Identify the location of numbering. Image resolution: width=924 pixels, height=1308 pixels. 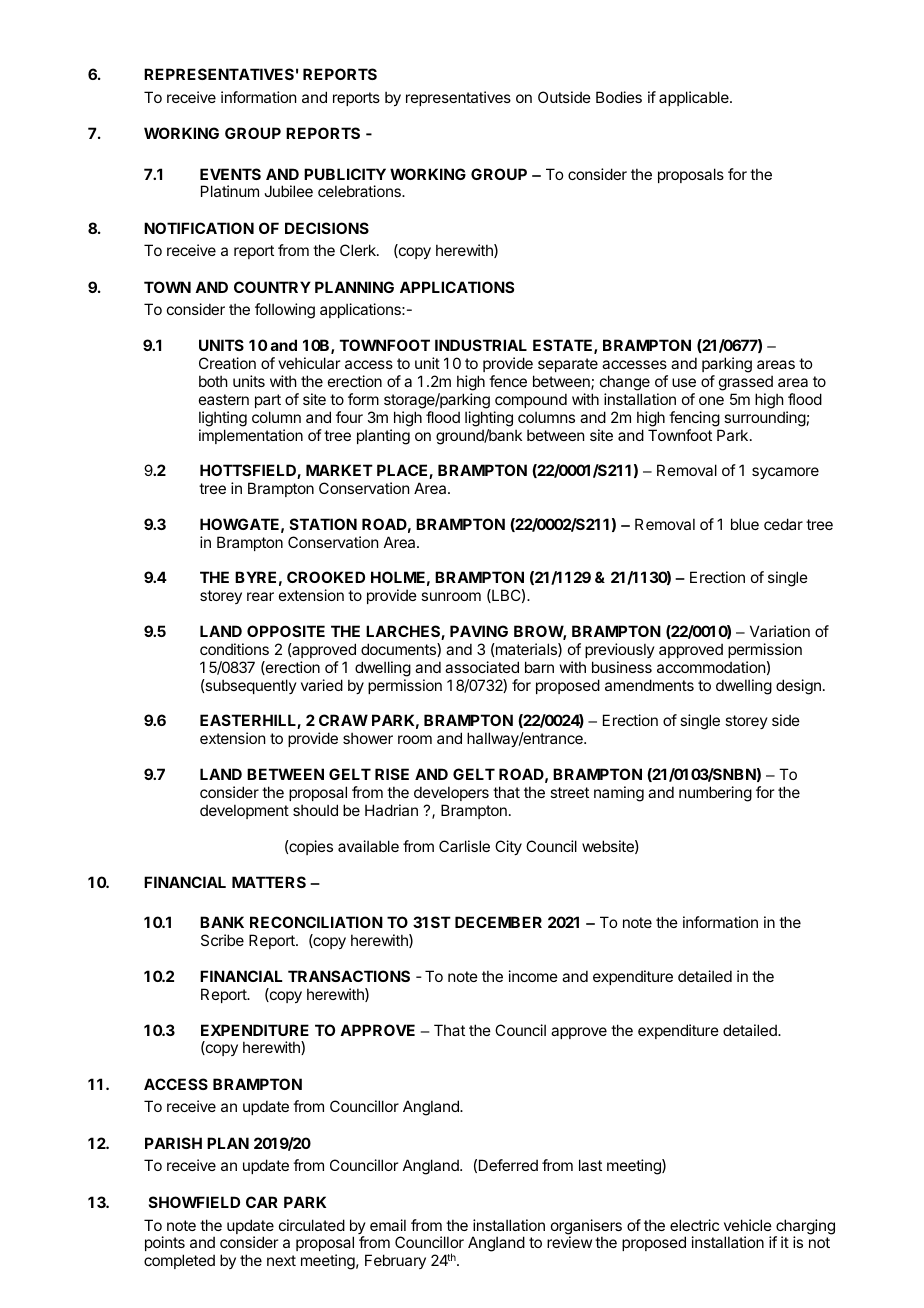
(715, 794).
